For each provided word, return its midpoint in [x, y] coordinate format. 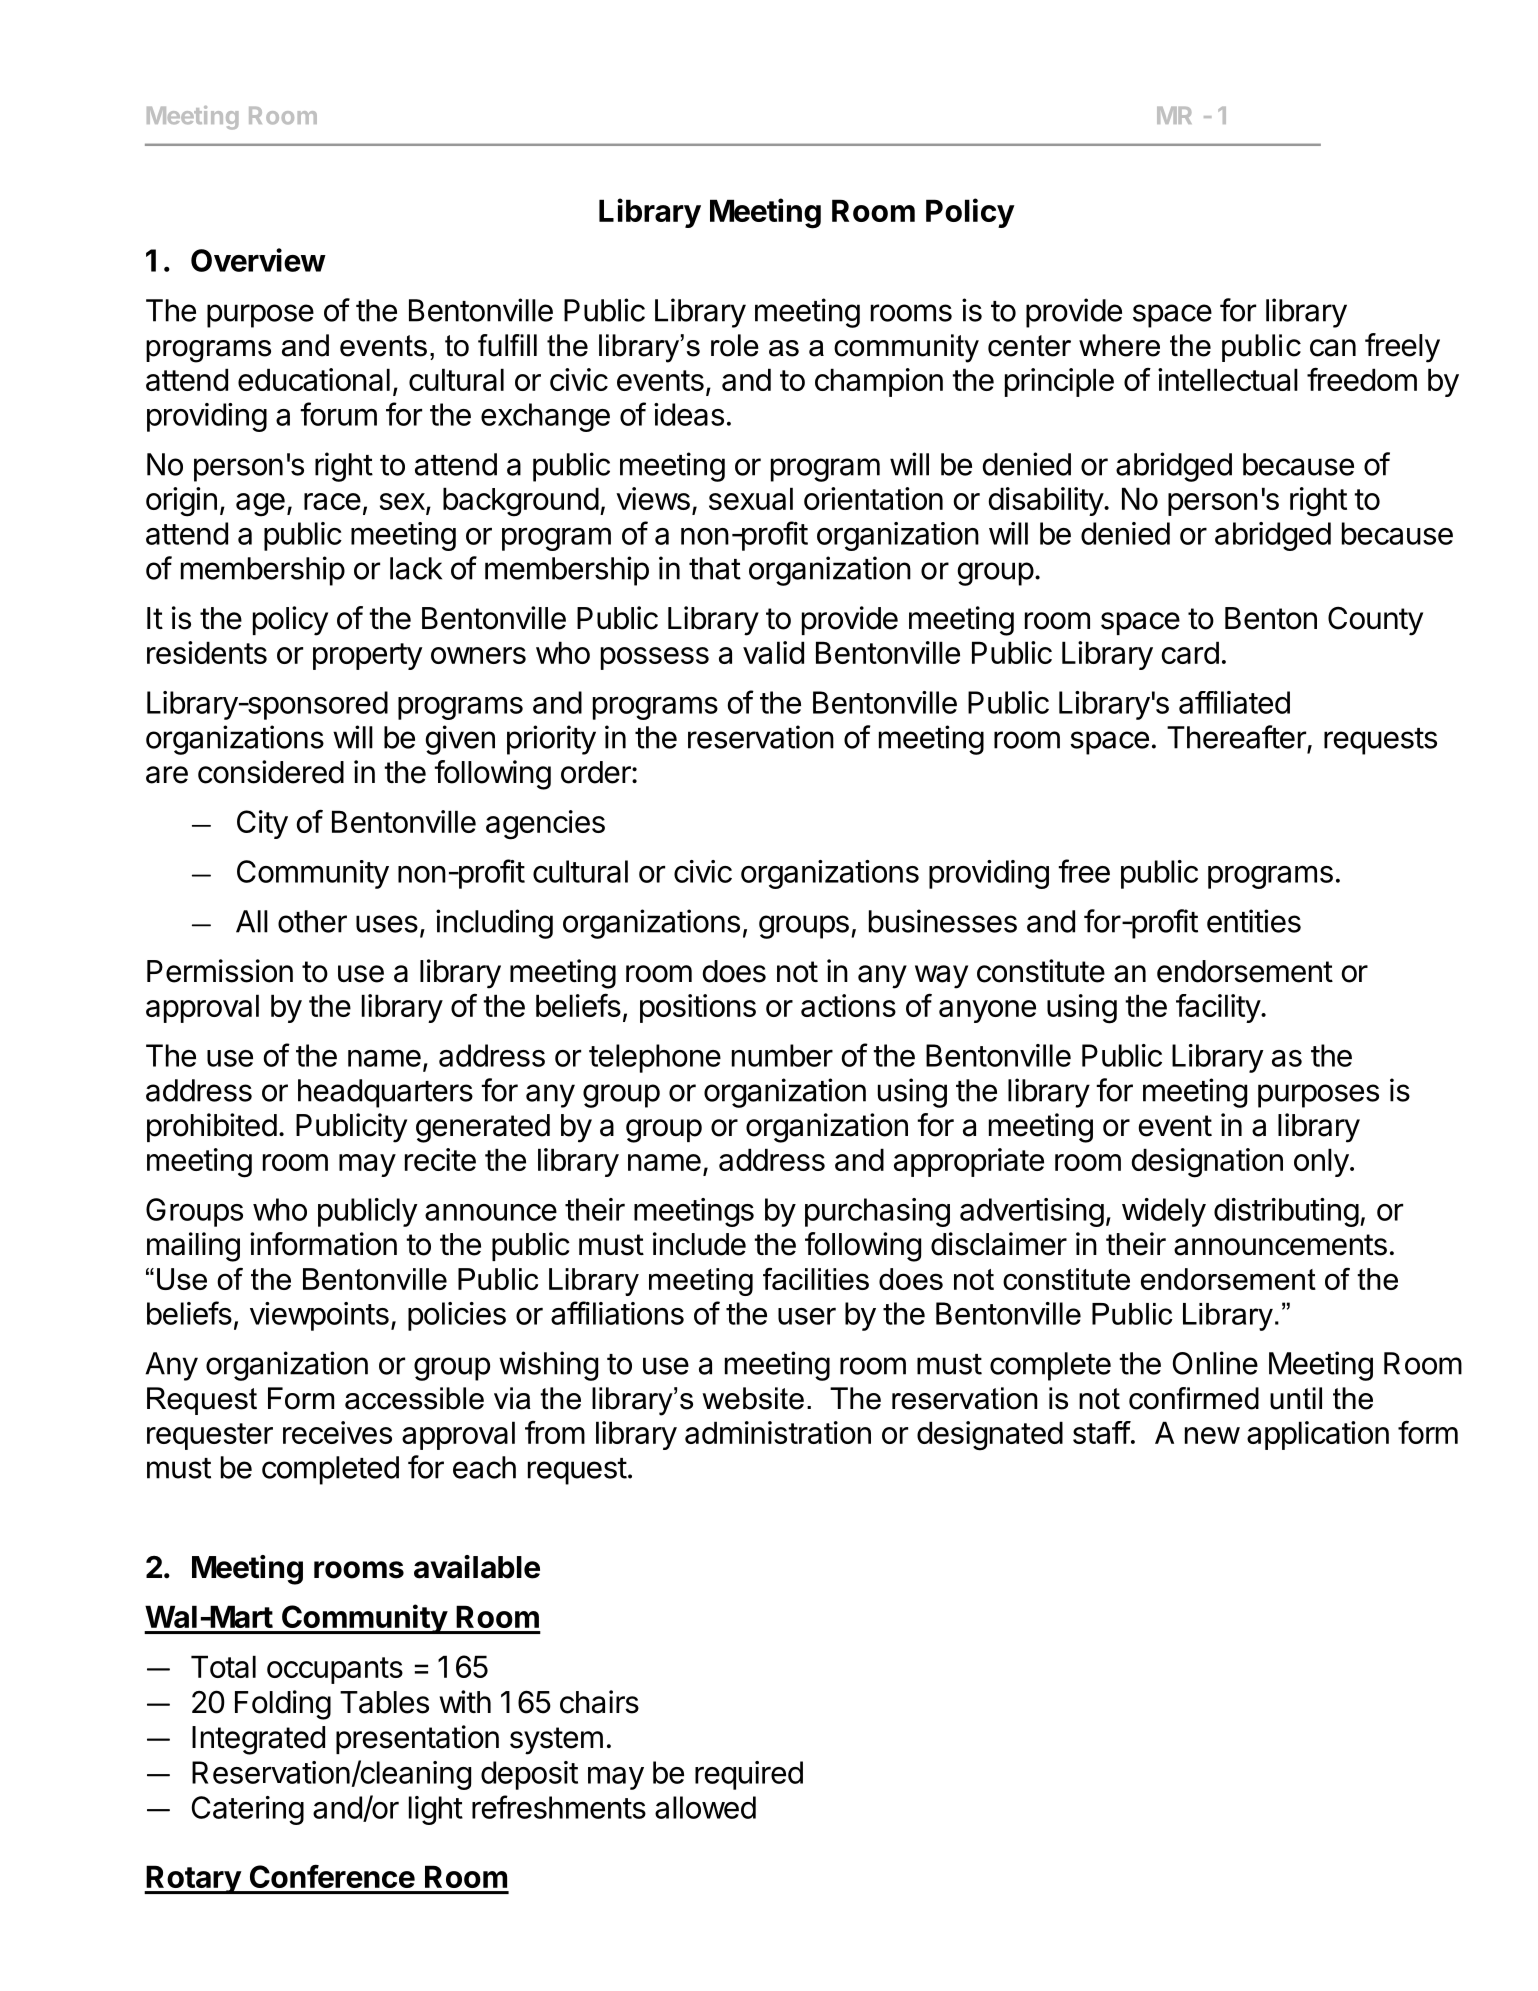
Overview [258, 260]
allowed [705, 1807]
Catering [248, 1810]
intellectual [1228, 379]
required [749, 1775]
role [735, 345]
